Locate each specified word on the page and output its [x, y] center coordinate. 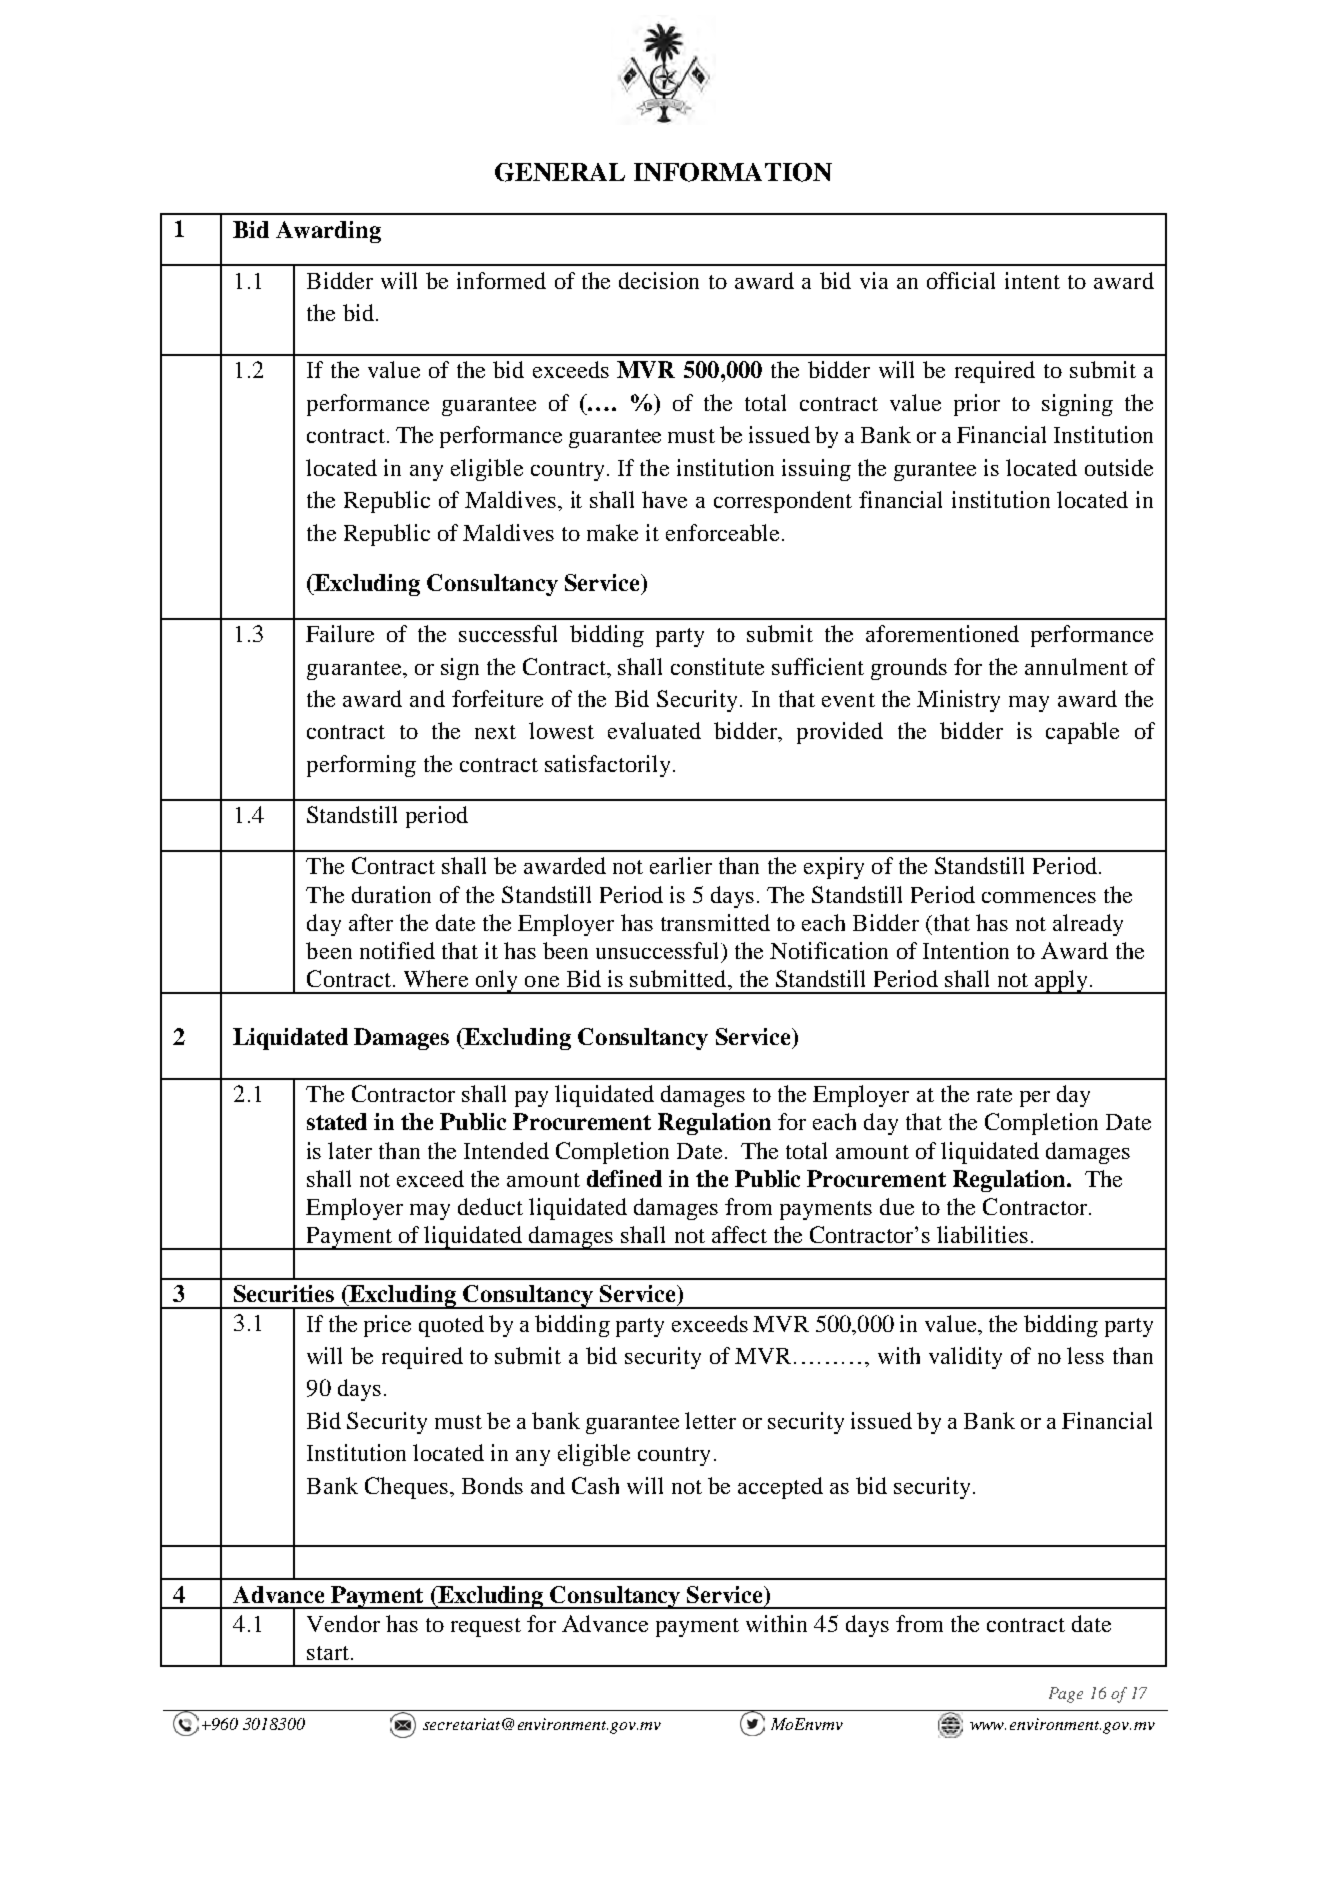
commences [1039, 897]
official [961, 280]
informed [501, 280]
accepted [780, 1488]
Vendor [343, 1623]
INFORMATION [733, 172]
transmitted [715, 922]
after [371, 922]
